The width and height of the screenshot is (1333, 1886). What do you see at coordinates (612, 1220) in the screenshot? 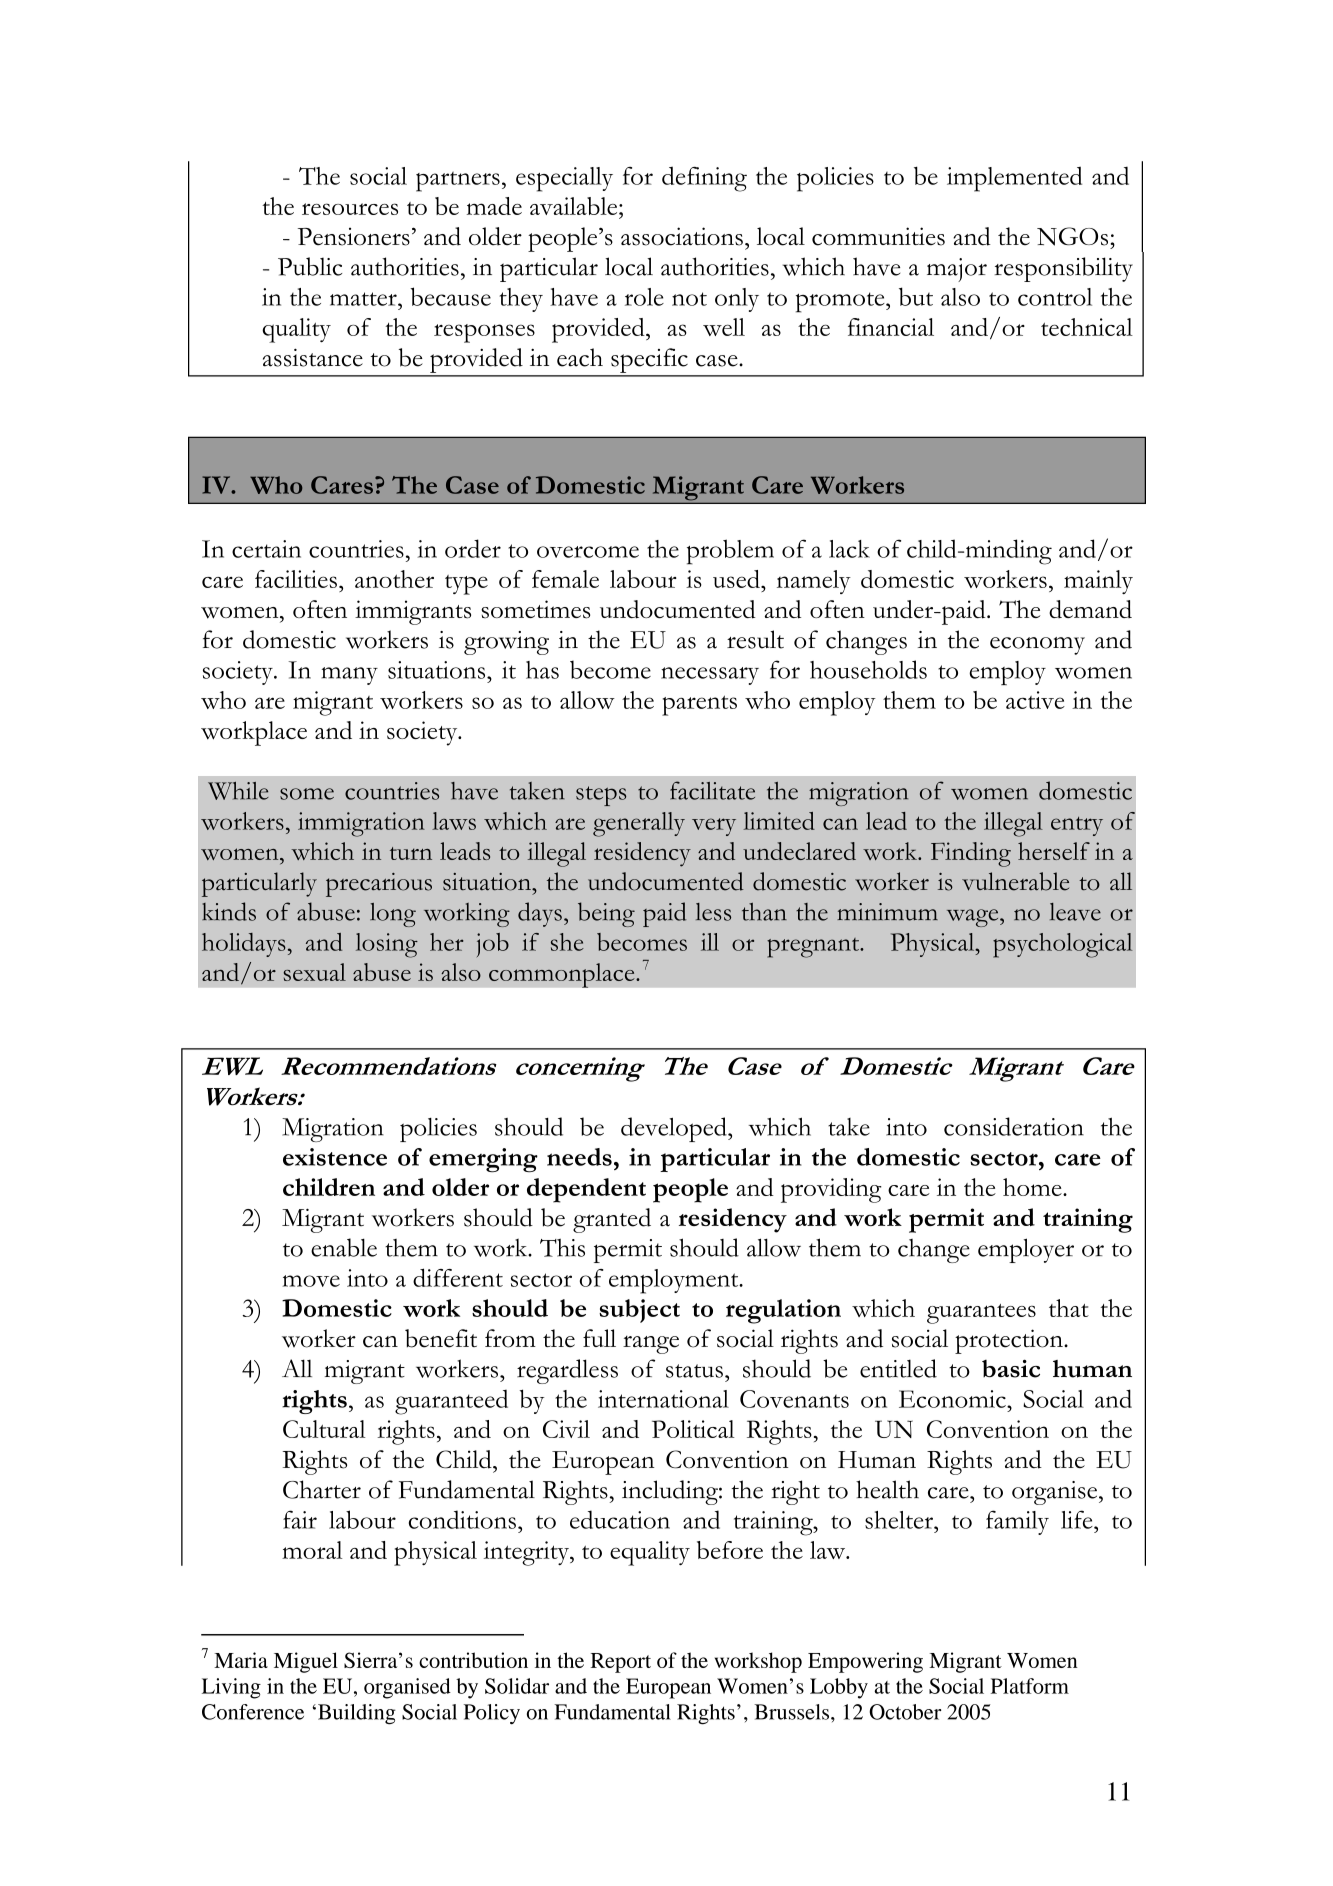
I see `granted` at bounding box center [612, 1220].
